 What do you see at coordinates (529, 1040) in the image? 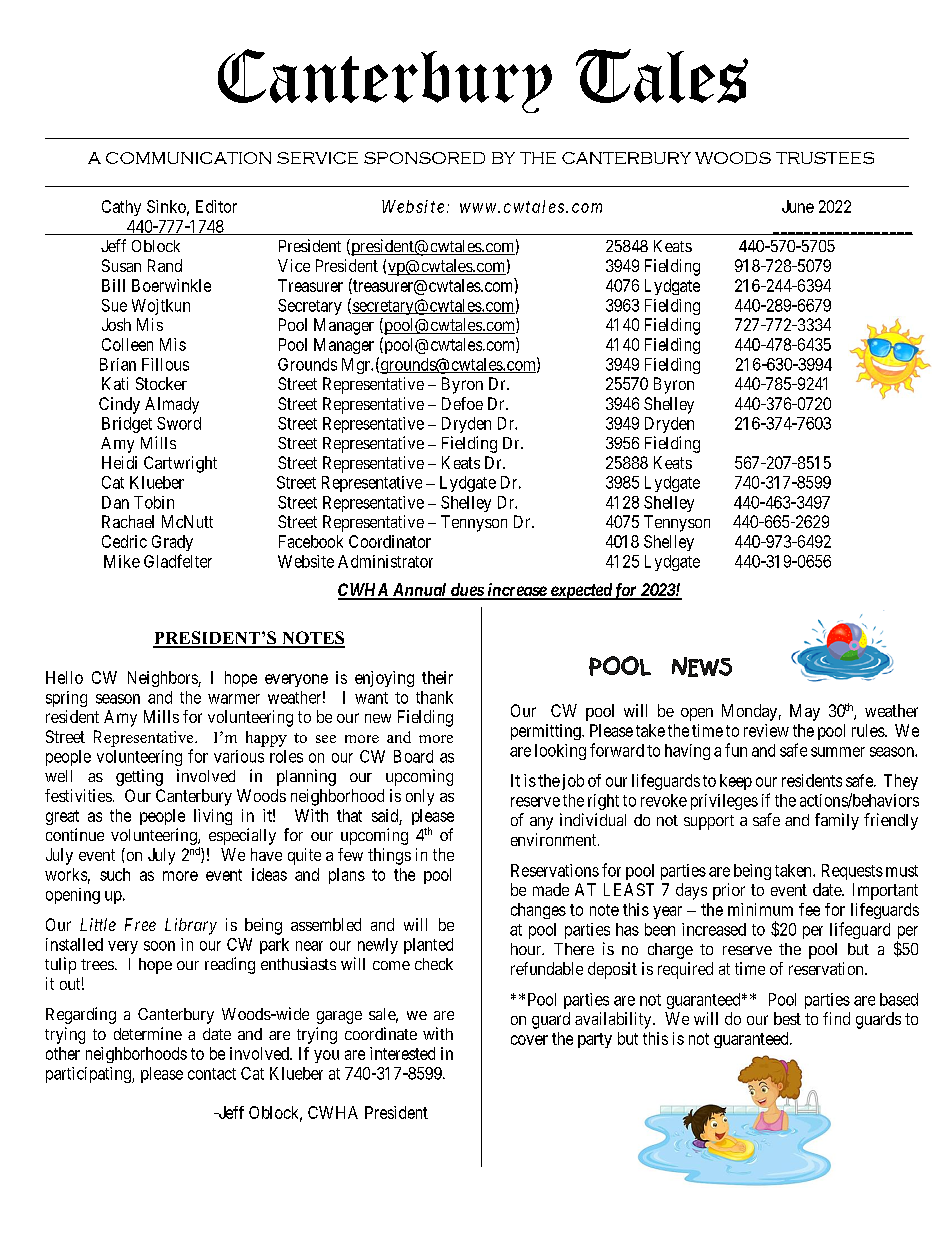
I see `cover` at bounding box center [529, 1040].
